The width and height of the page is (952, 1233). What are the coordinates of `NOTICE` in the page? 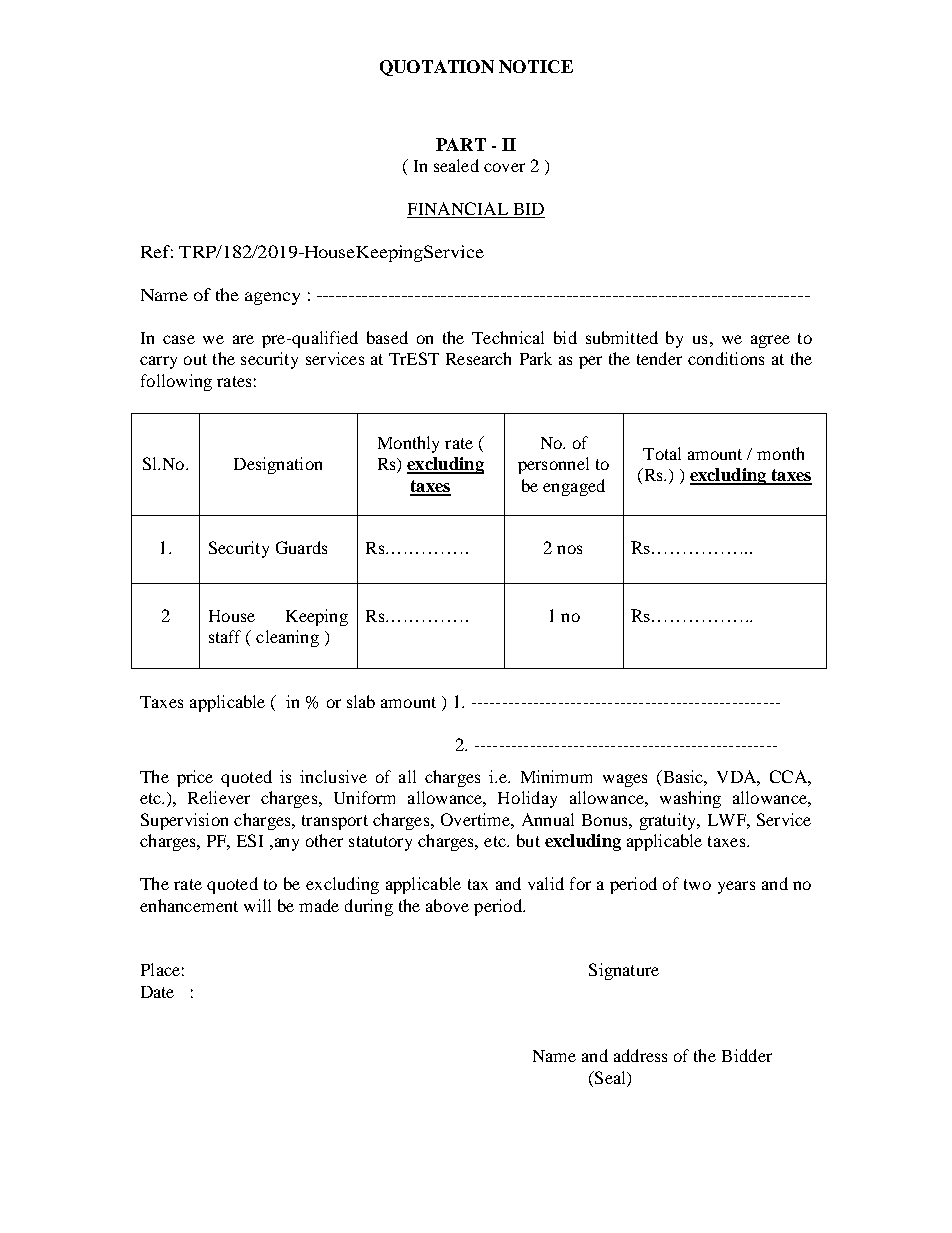 It's located at (536, 66).
